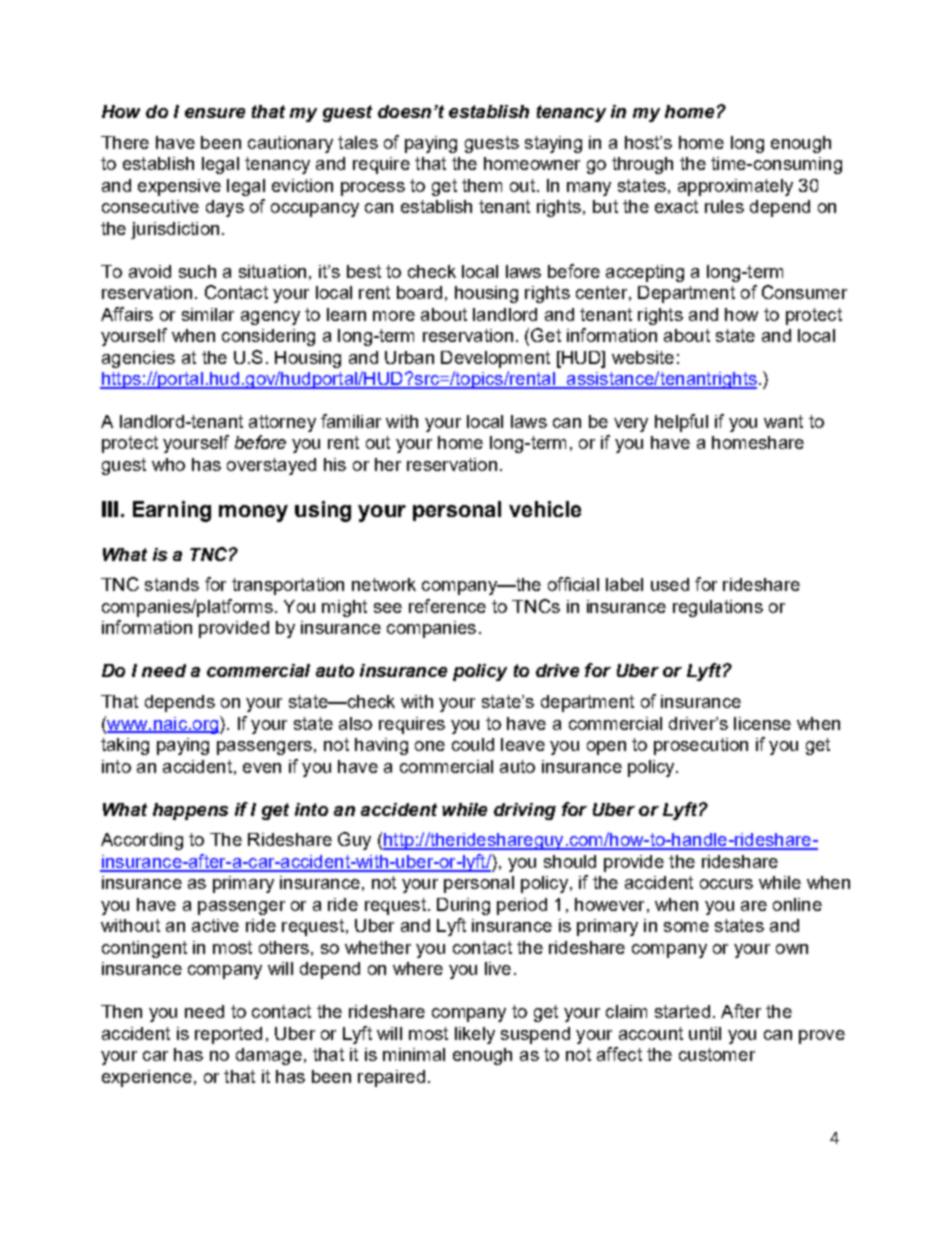 The width and height of the screenshot is (952, 1233). What do you see at coordinates (172, 584) in the screenshot?
I see `stands` at bounding box center [172, 584].
